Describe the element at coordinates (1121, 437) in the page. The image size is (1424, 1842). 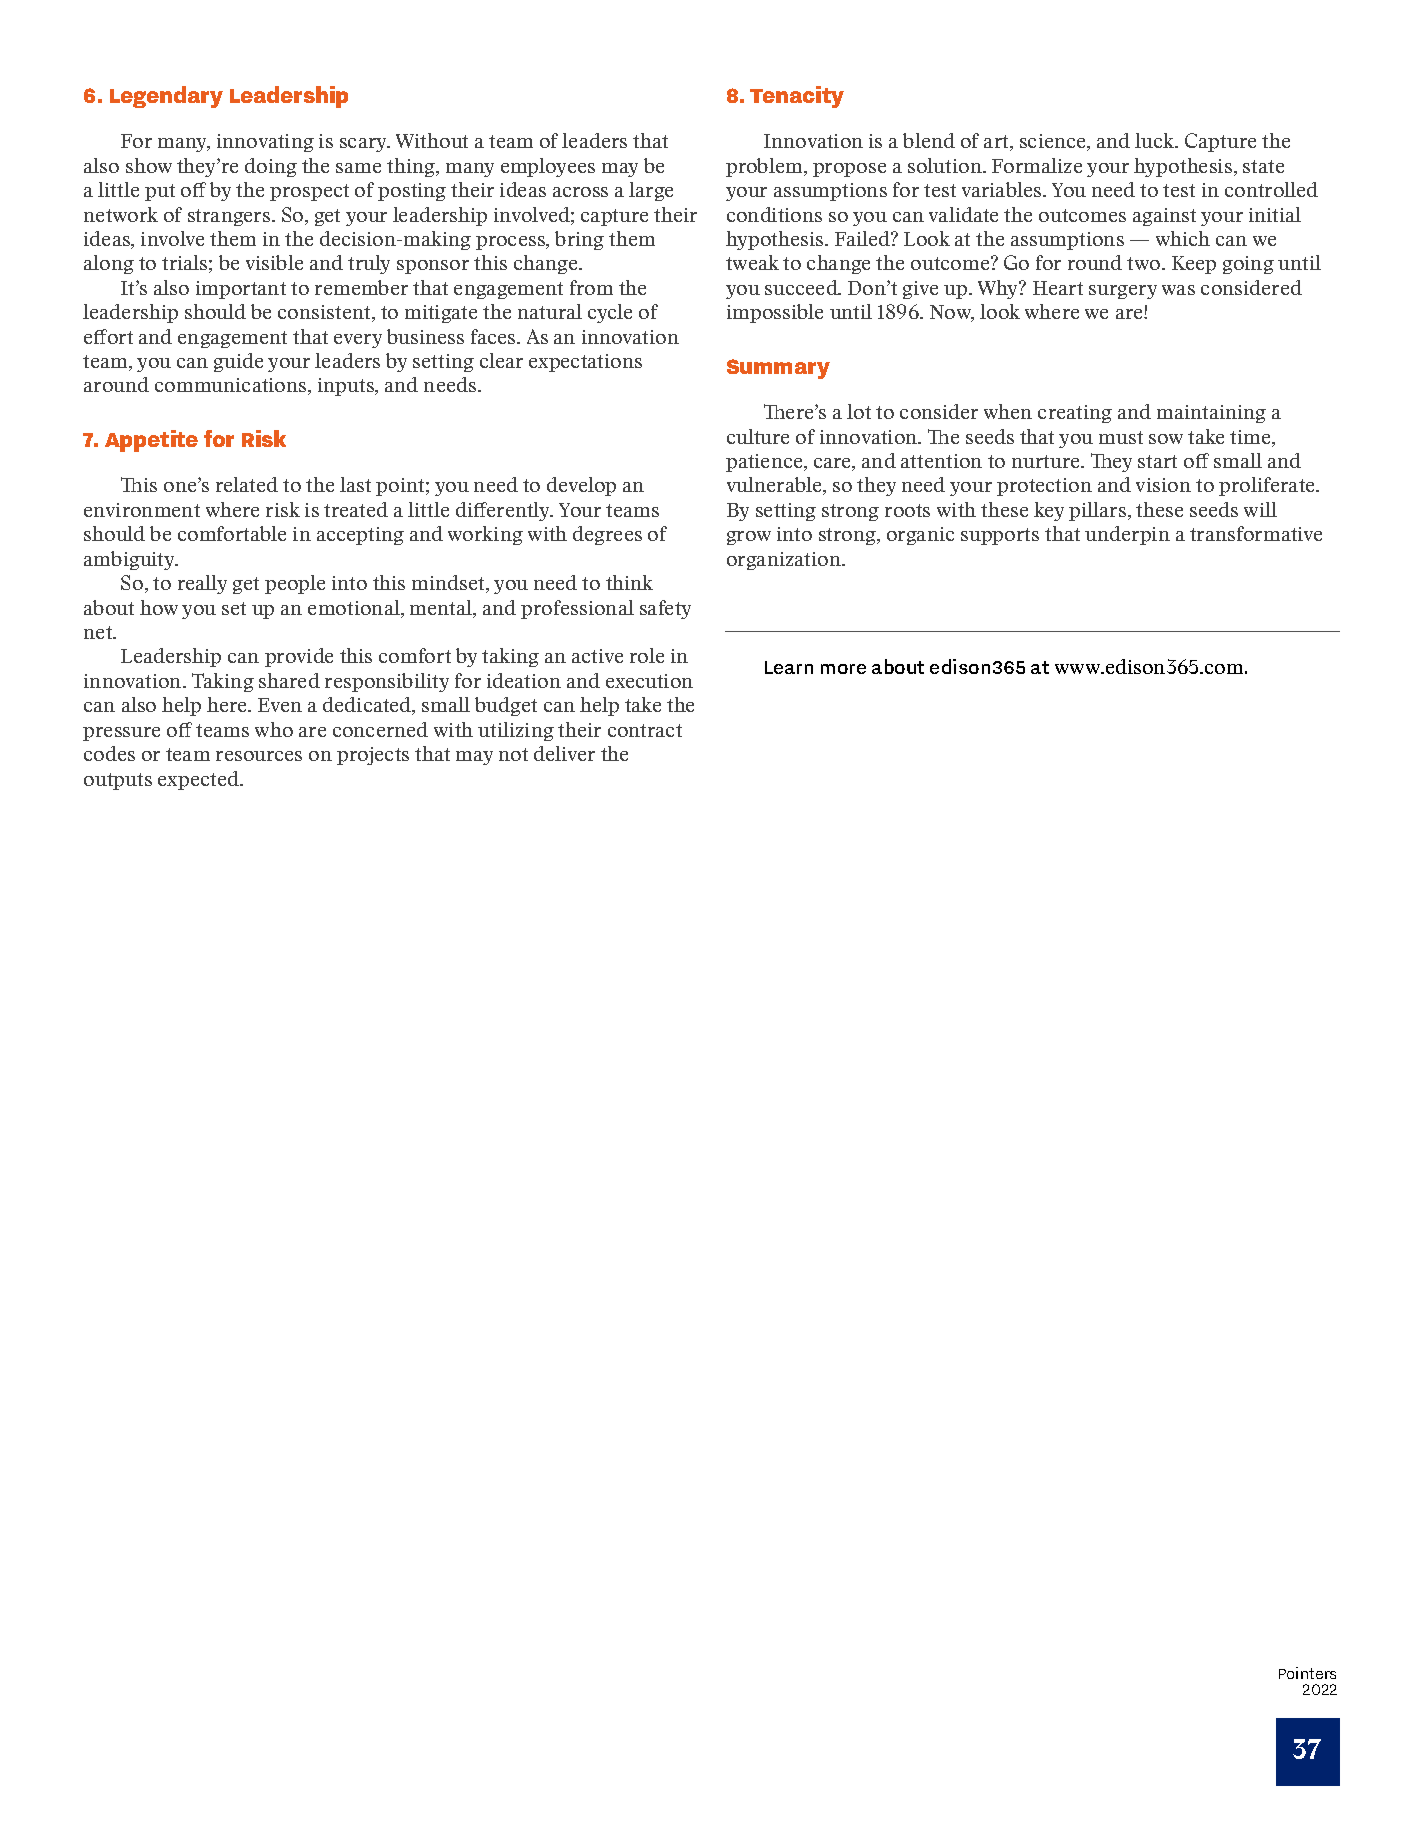
I see `must` at that location.
